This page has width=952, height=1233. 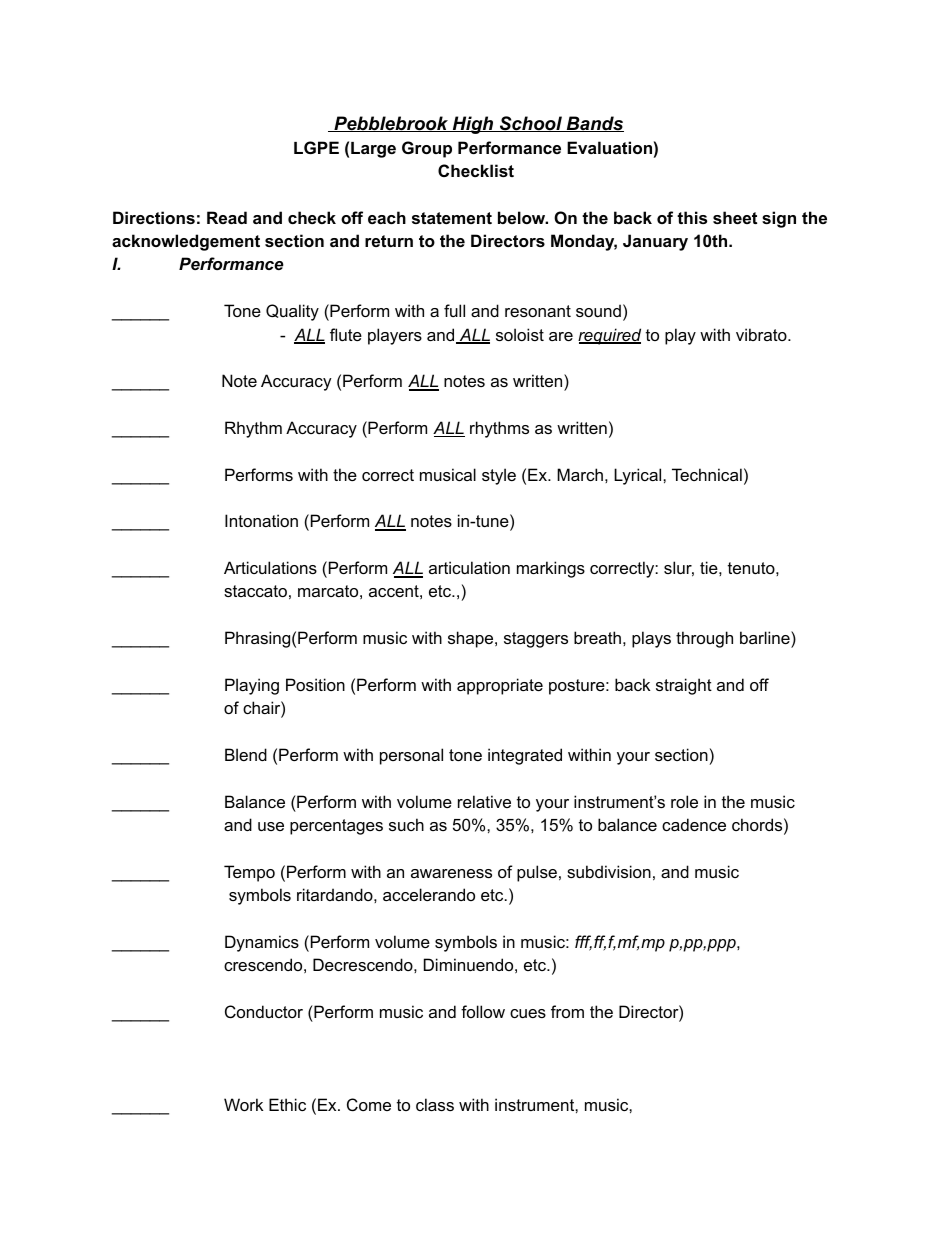 I want to click on Intonation, so click(x=261, y=520).
